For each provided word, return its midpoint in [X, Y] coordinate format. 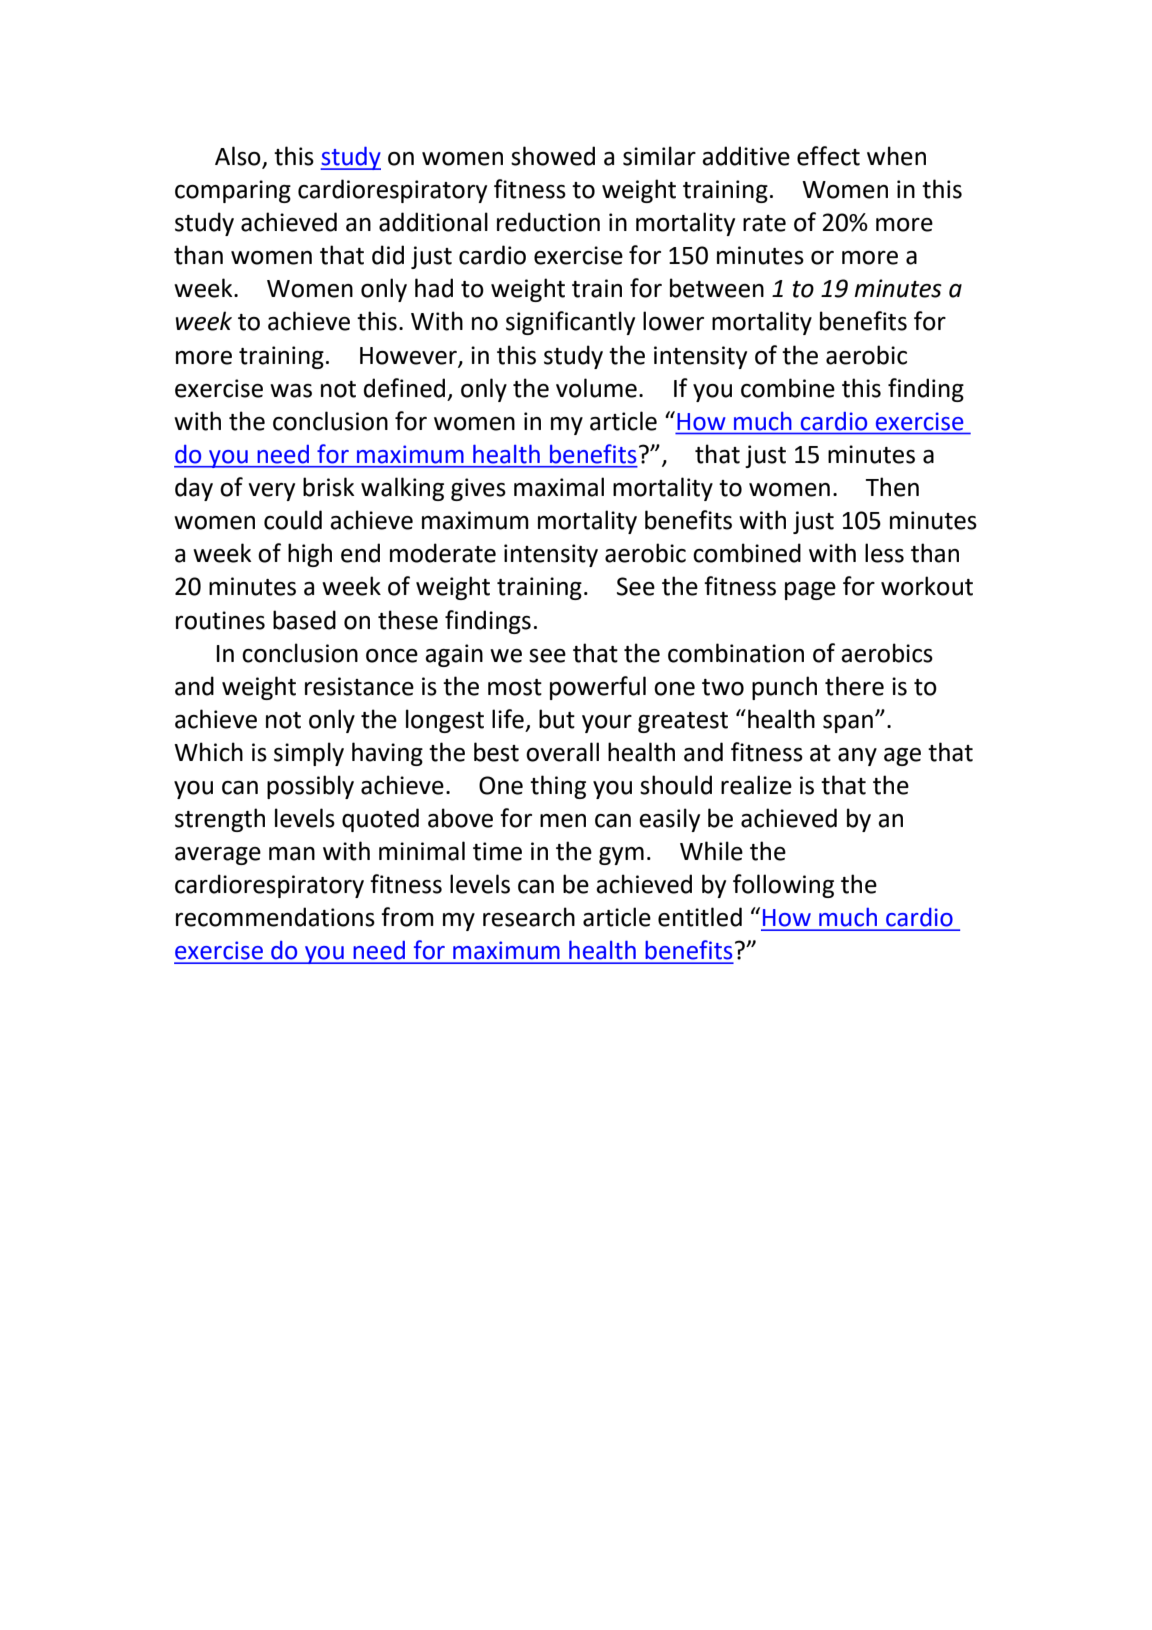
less [884, 553]
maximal [559, 487]
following [783, 886]
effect [828, 156]
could [293, 520]
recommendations [275, 917]
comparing [233, 191]
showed [553, 156]
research [529, 917]
